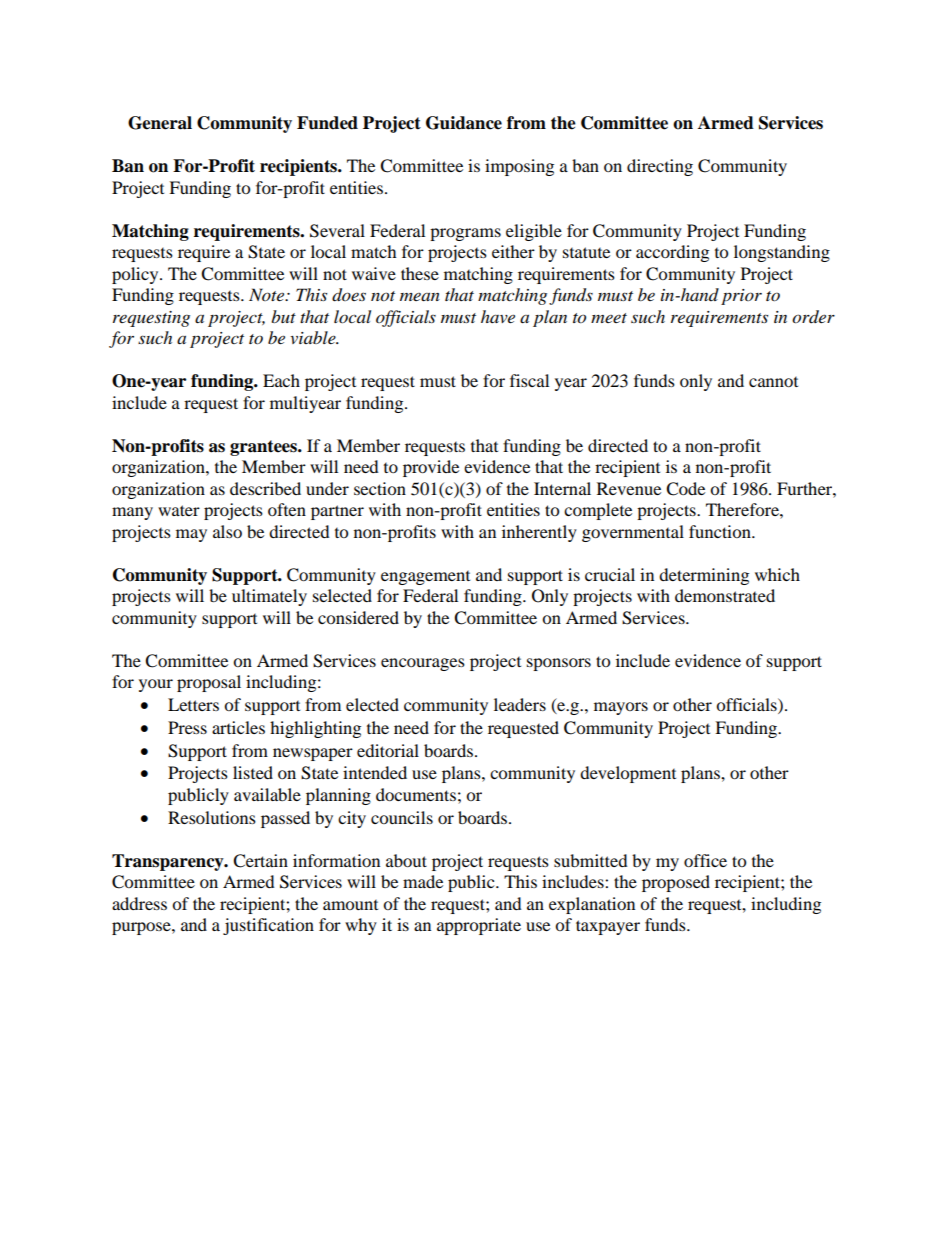  Describe the element at coordinates (464, 123) in the page. I see `Guidance` at that location.
